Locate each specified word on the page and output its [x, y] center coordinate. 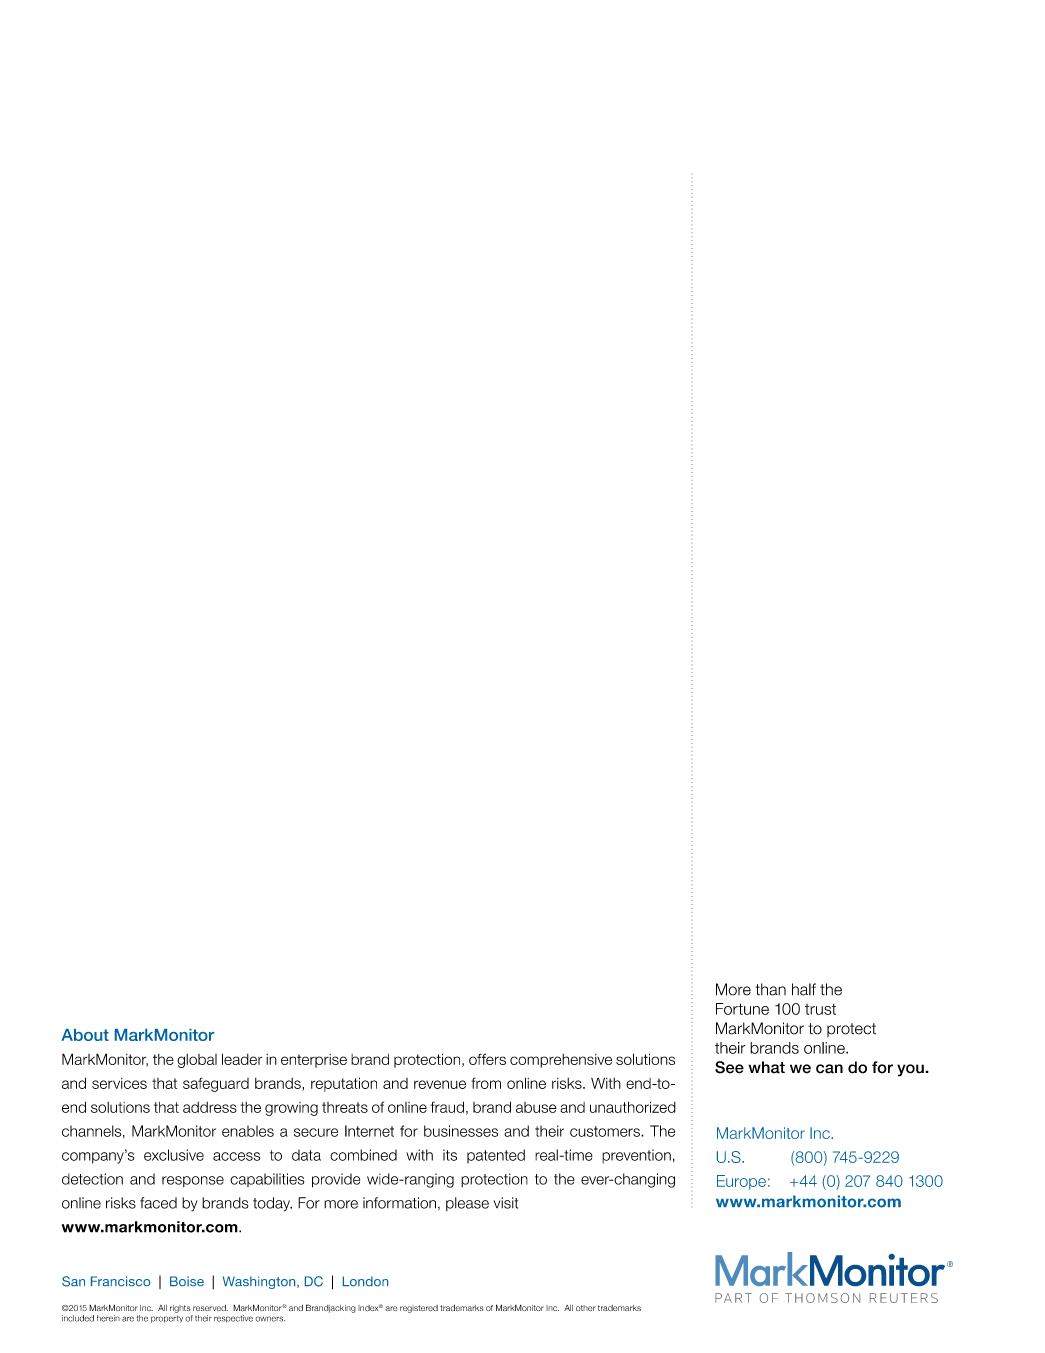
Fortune [742, 1009]
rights [180, 1309]
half [804, 989]
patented [496, 1156]
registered [419, 1309]
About [85, 1035]
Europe [741, 1182]
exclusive [174, 1155]
